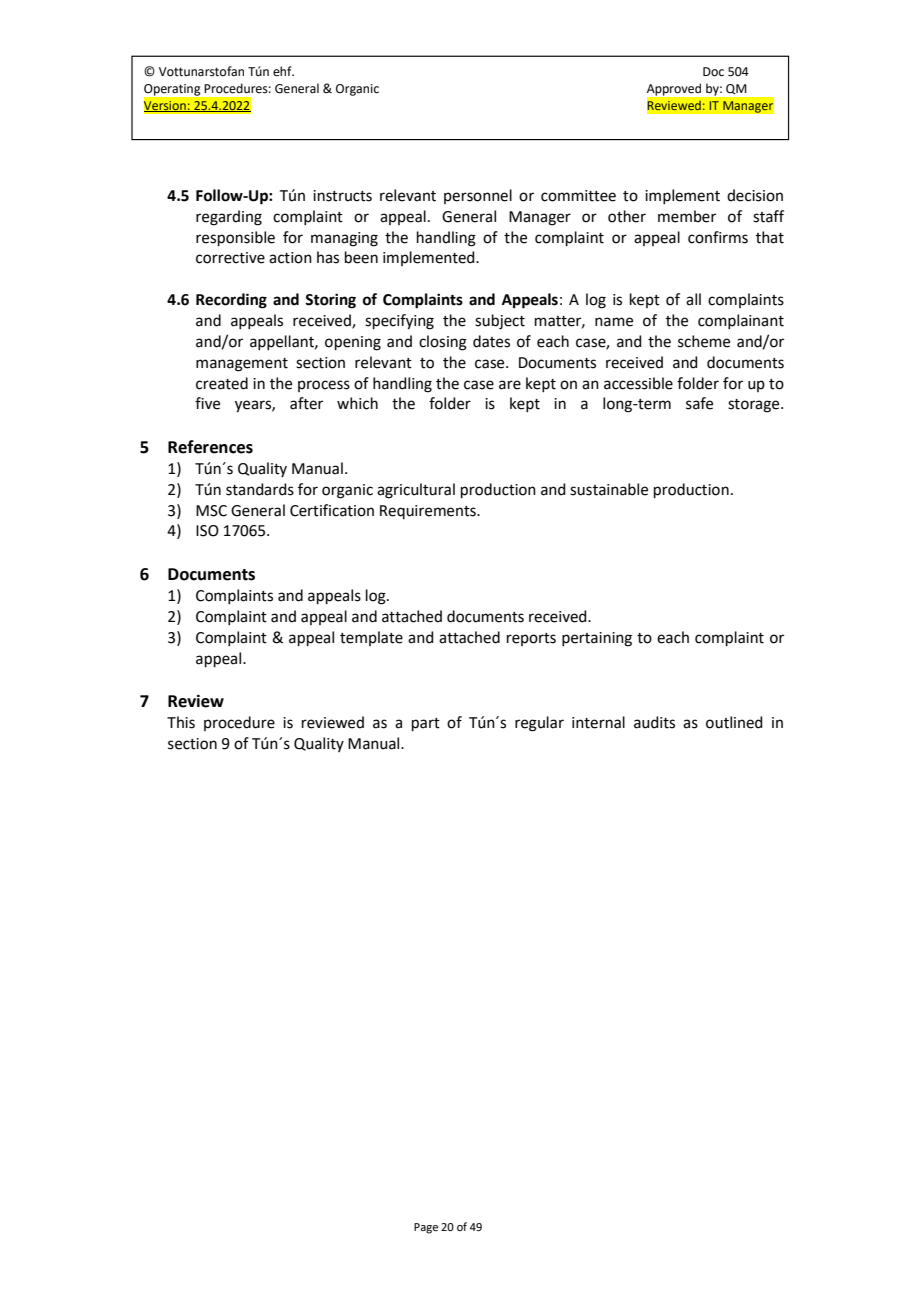  Describe the element at coordinates (426, 724) in the image. I see `part` at that location.
